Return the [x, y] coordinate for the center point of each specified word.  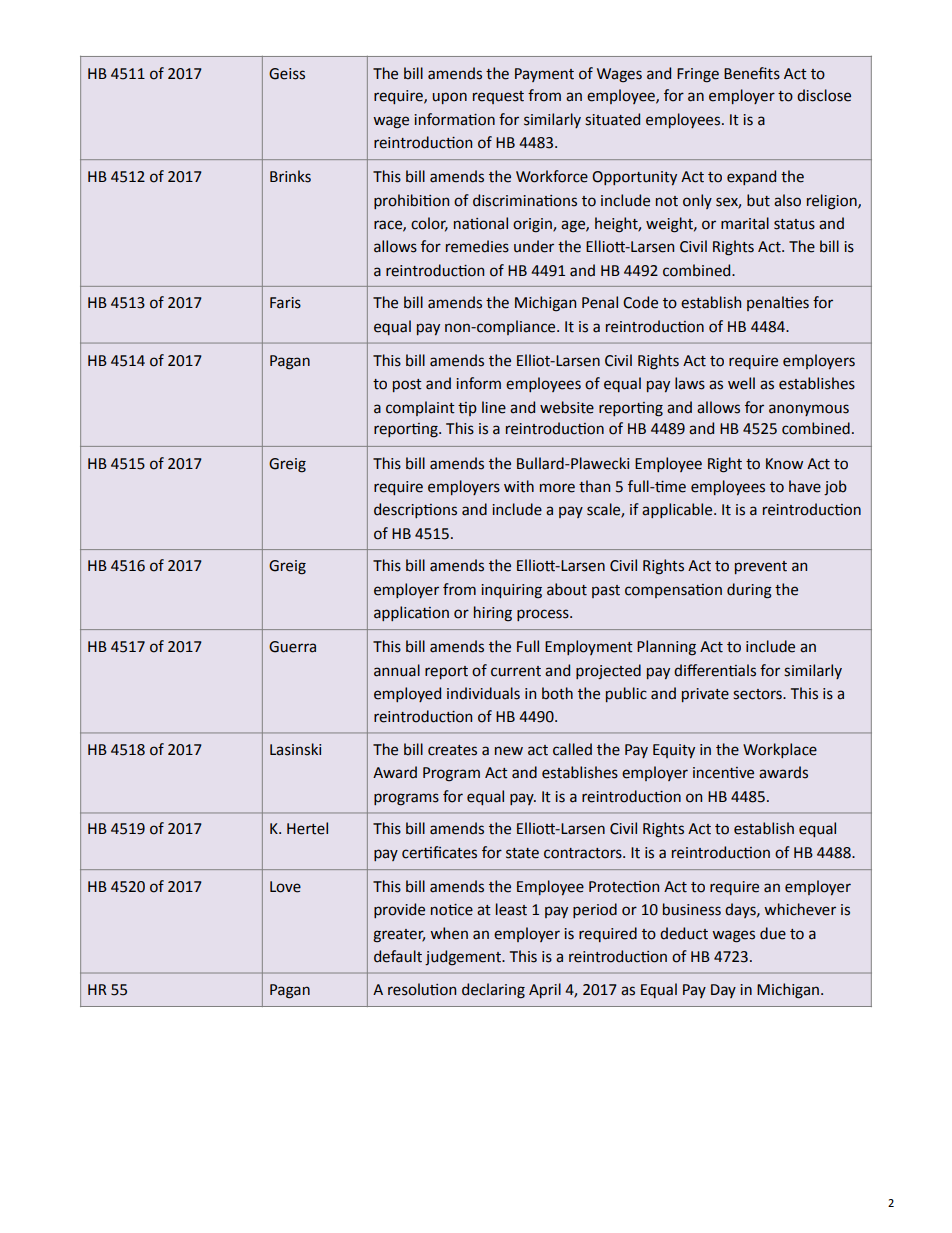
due [773, 933]
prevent [761, 567]
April [545, 990]
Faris [285, 303]
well [741, 383]
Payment [544, 75]
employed [407, 694]
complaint [420, 408]
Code [640, 302]
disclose [824, 95]
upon [449, 98]
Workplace [780, 750]
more [557, 488]
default [398, 956]
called [572, 749]
